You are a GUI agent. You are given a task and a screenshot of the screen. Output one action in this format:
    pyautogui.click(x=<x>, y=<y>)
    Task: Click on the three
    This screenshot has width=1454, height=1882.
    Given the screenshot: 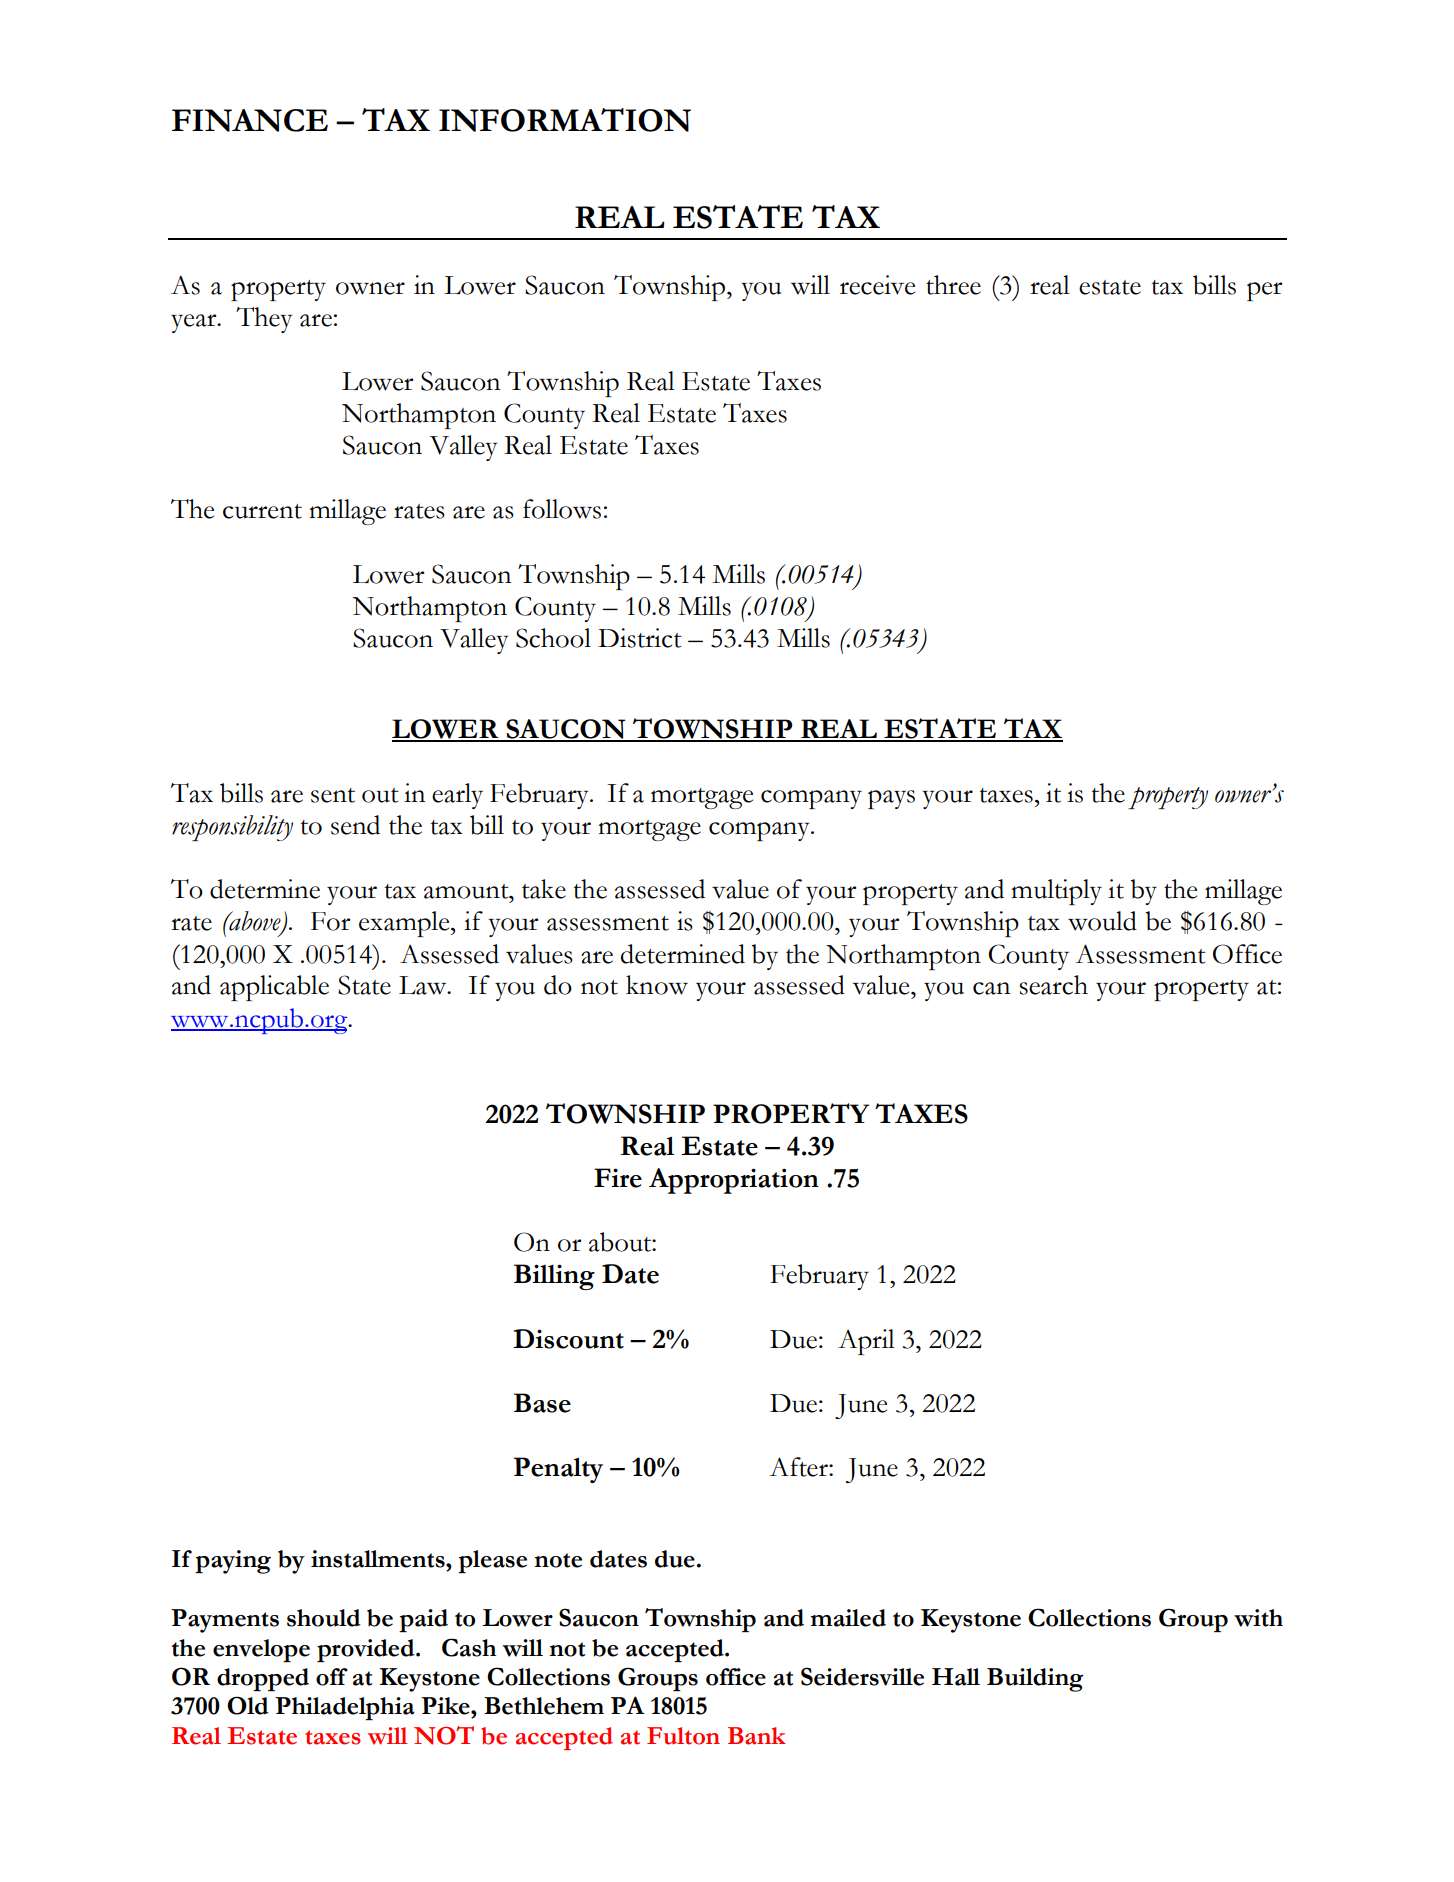 What is the action you would take?
    pyautogui.click(x=953, y=285)
